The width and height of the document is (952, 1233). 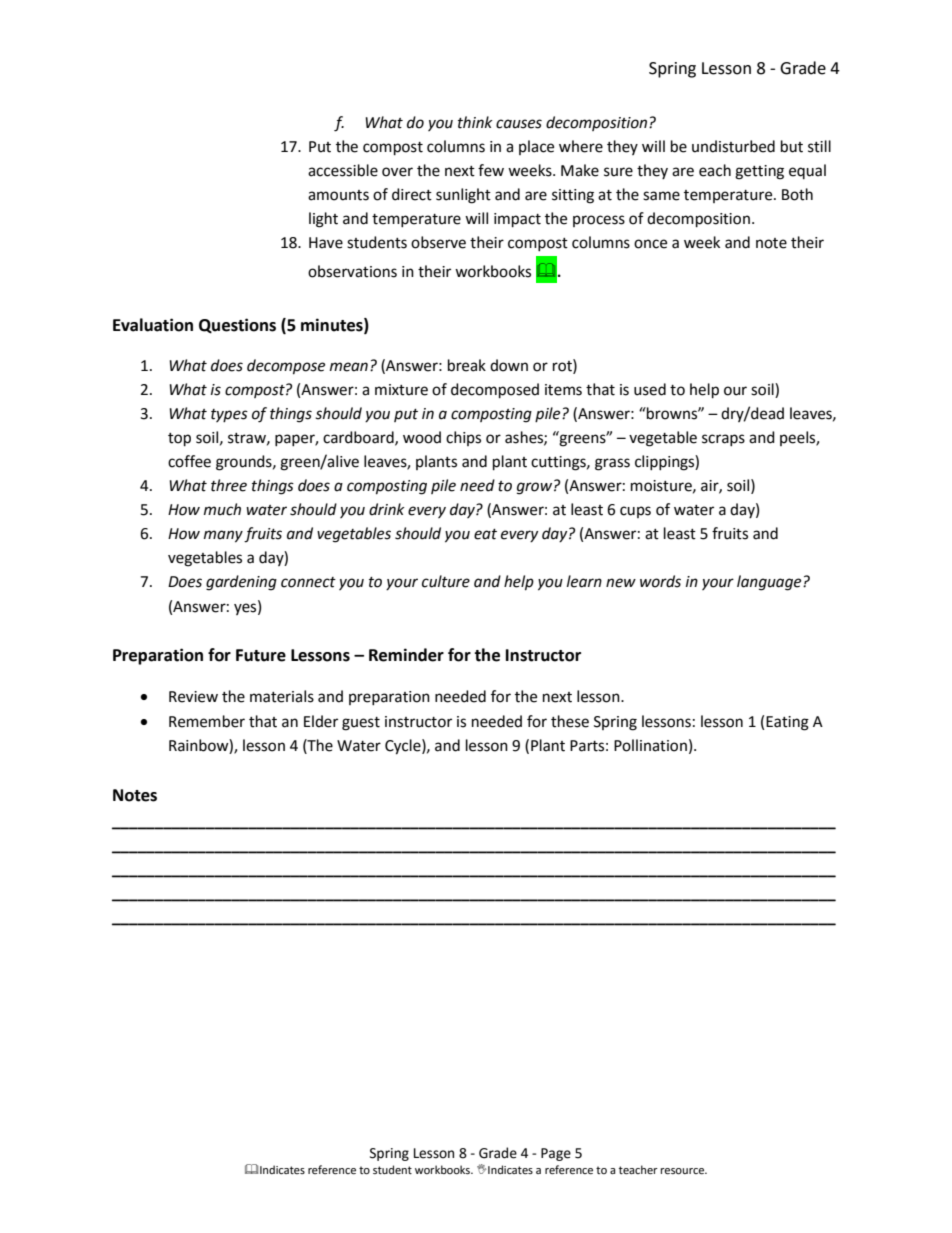 What do you see at coordinates (491, 170) in the document?
I see `few` at bounding box center [491, 170].
